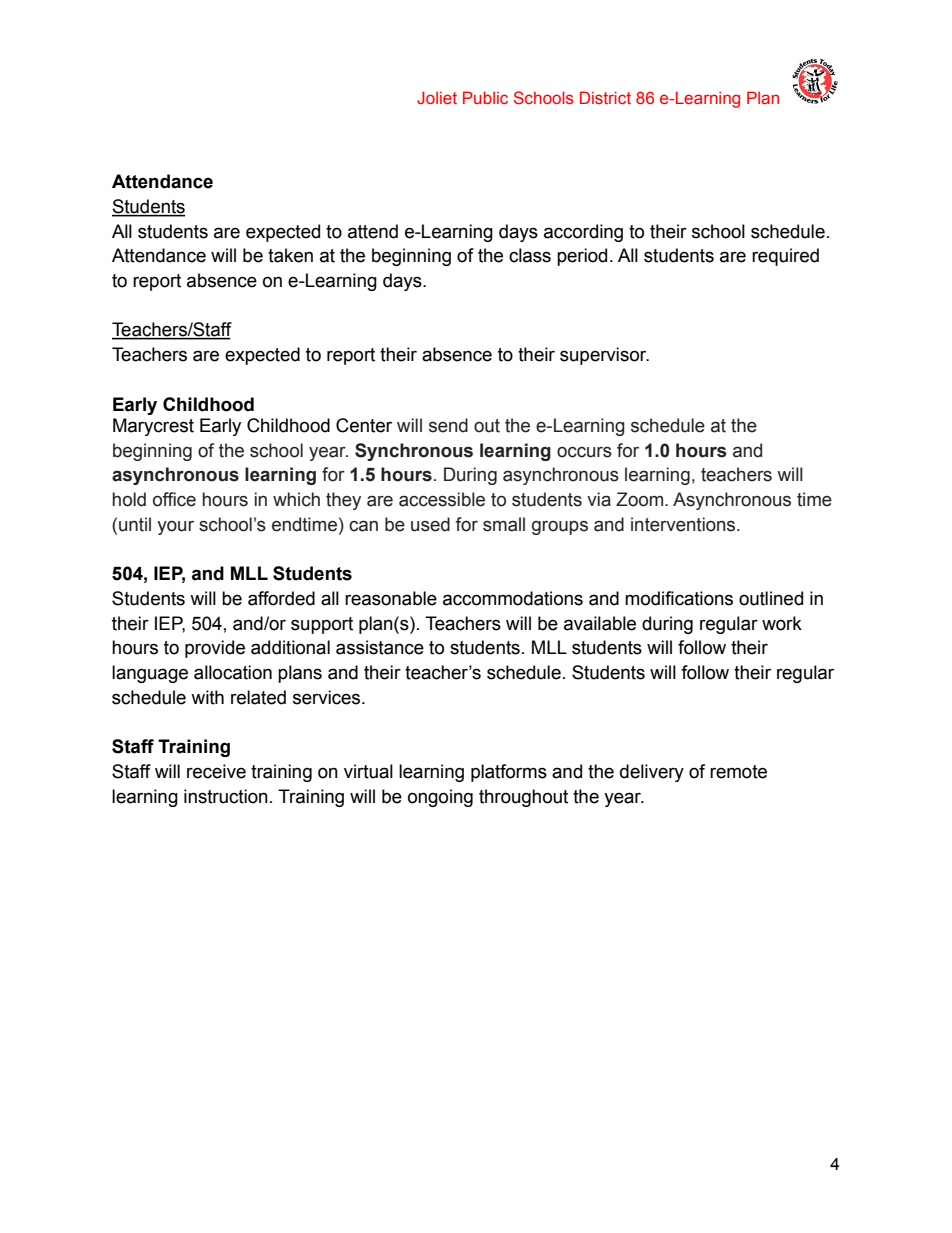 The image size is (952, 1233). I want to click on Public, so click(485, 97).
